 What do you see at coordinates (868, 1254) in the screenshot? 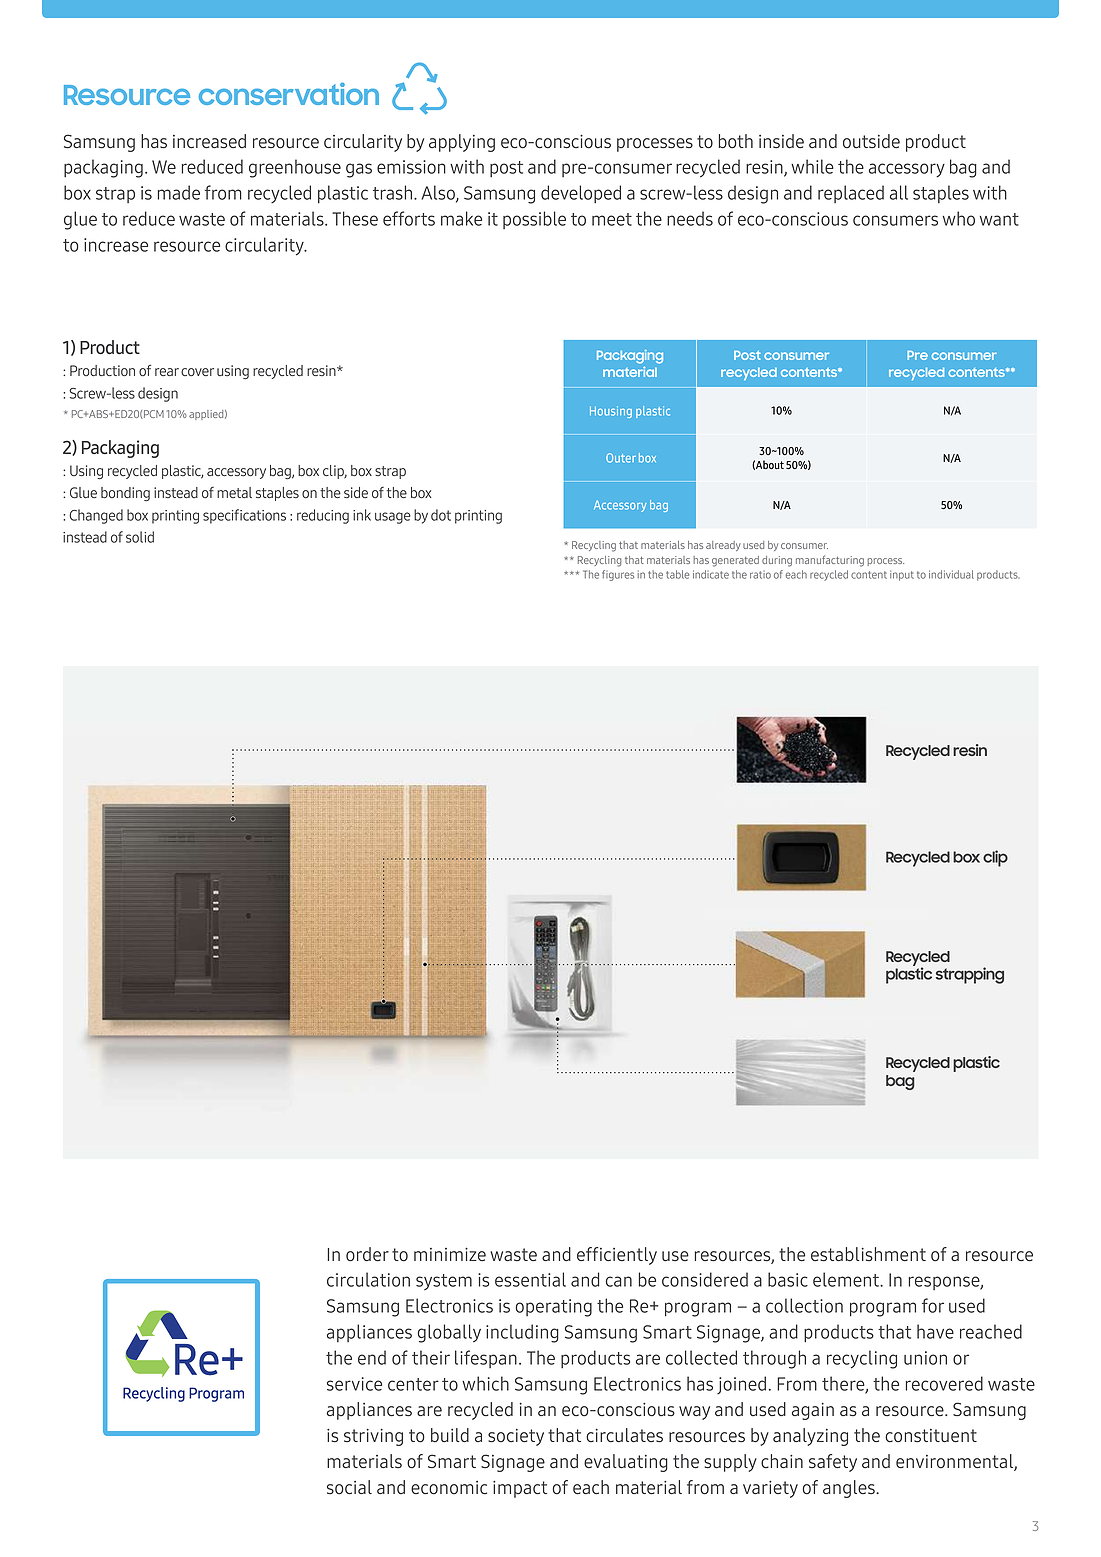
I see `establishment` at bounding box center [868, 1254].
